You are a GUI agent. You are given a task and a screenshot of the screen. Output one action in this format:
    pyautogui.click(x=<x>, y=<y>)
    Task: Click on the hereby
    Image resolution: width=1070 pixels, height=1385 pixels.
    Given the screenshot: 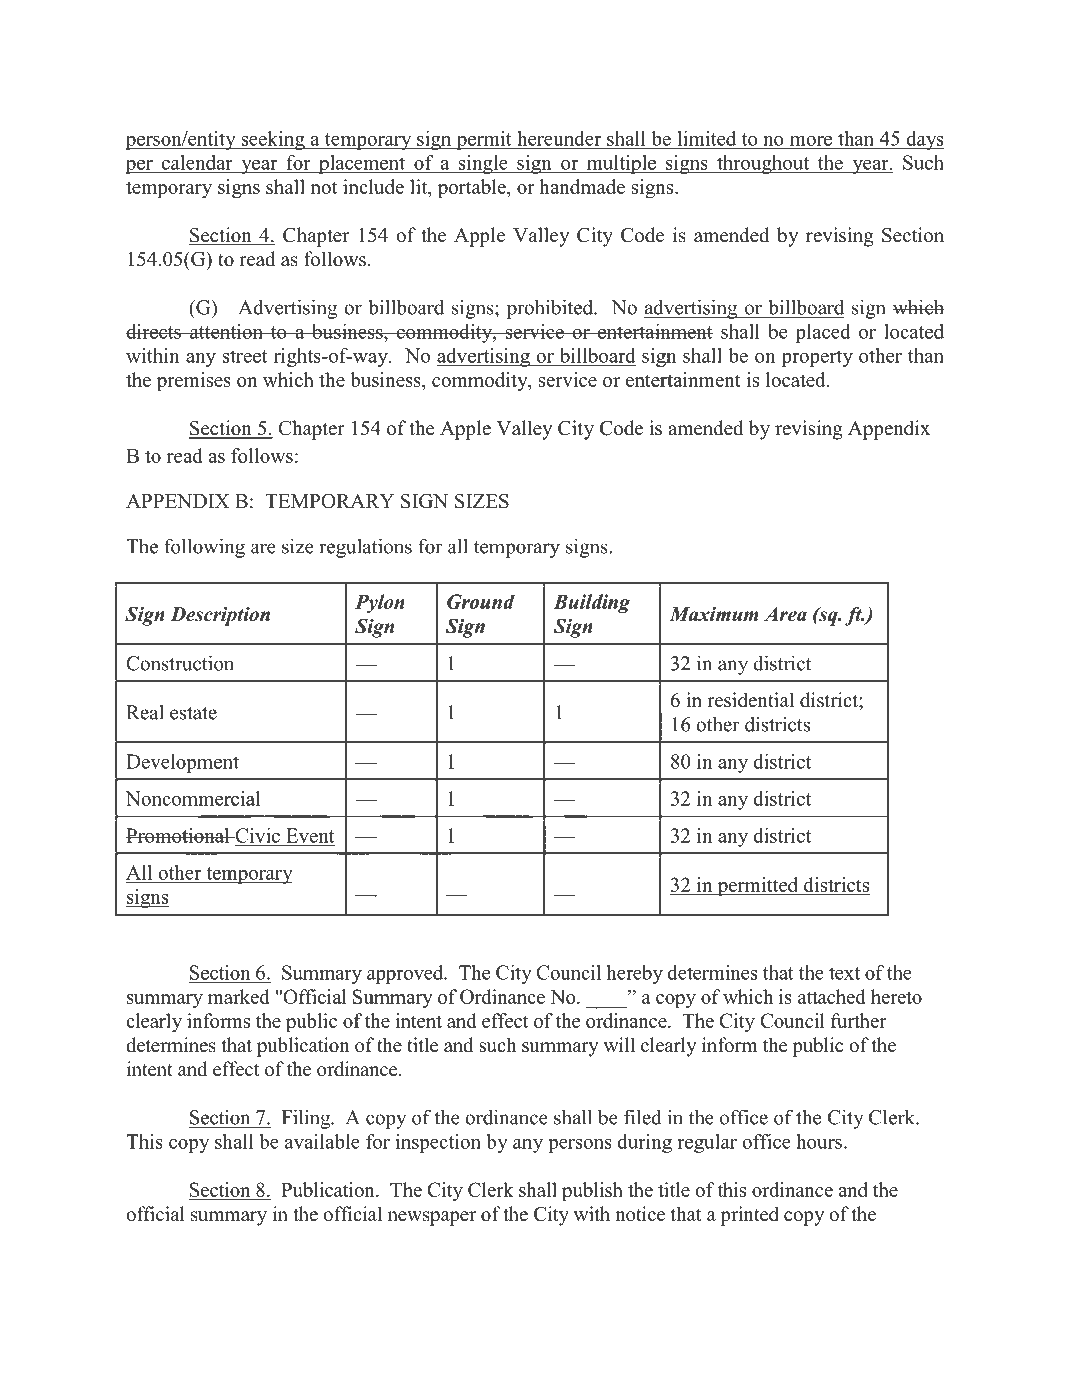 What is the action you would take?
    pyautogui.click(x=634, y=974)
